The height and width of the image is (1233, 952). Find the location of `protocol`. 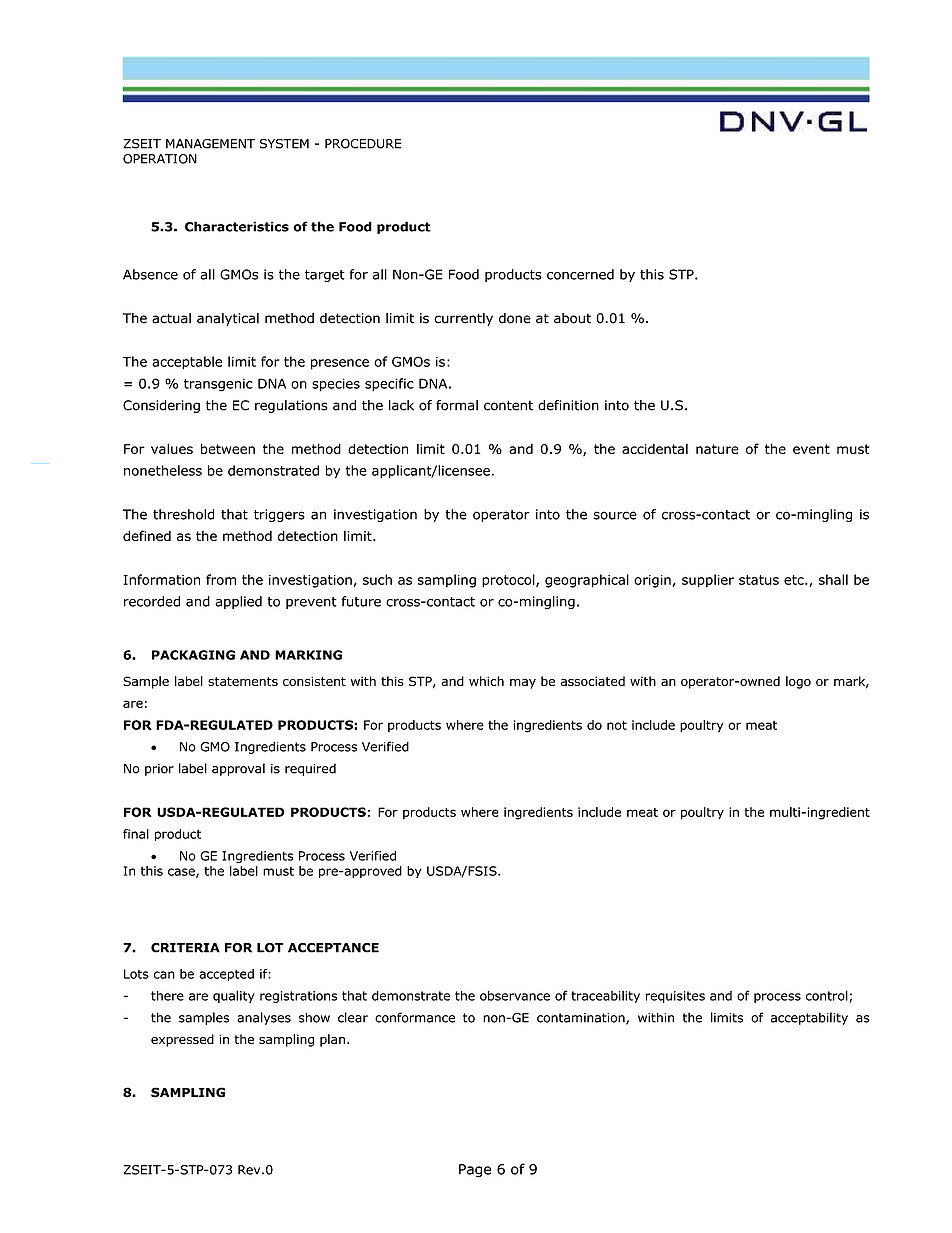

protocol is located at coordinates (509, 581).
